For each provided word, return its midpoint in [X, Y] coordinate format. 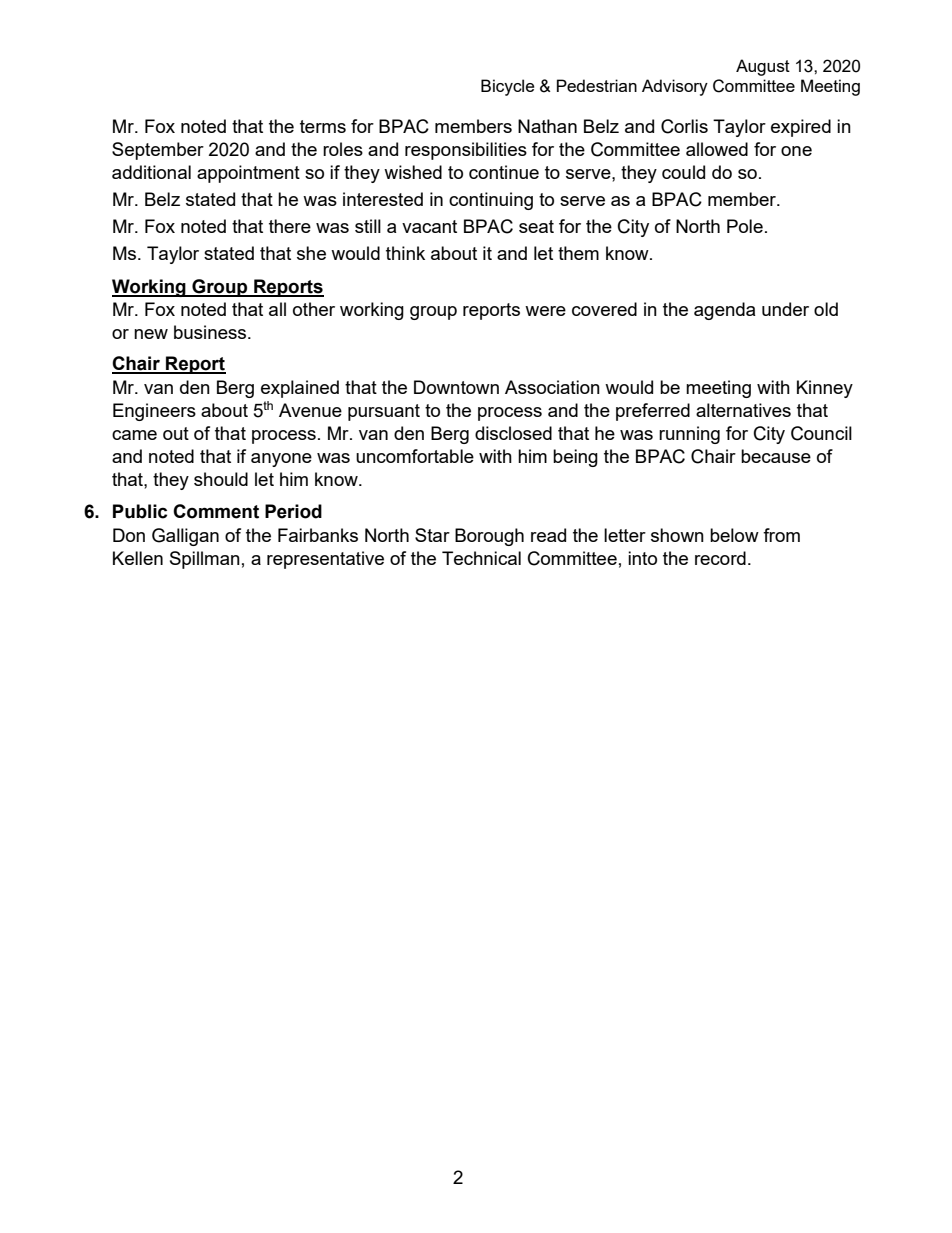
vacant [429, 226]
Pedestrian [597, 85]
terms [323, 126]
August [763, 67]
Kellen [138, 558]
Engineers [154, 412]
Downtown [456, 387]
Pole [745, 226]
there [290, 226]
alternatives [743, 410]
